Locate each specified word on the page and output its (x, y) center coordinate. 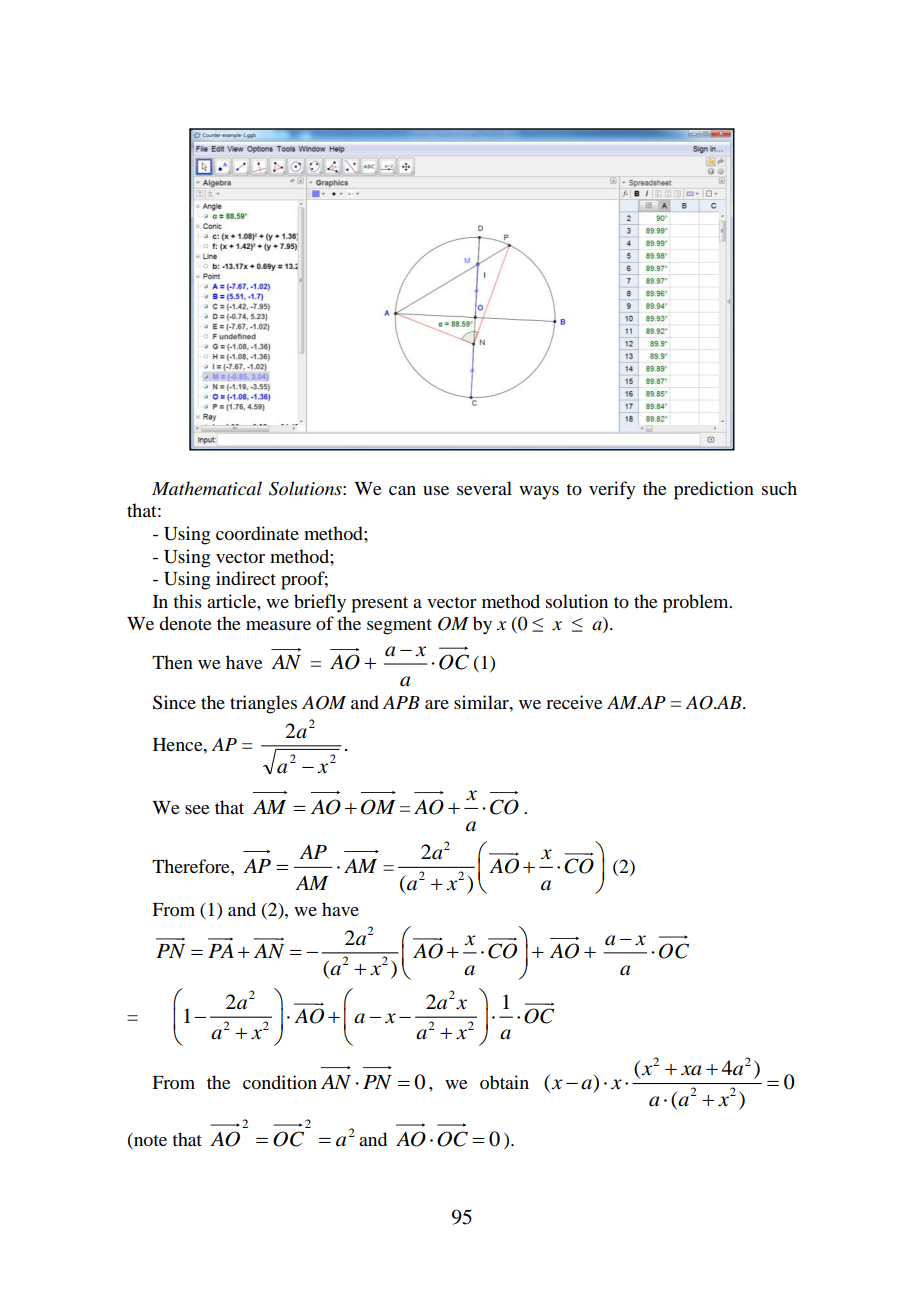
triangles (263, 704)
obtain (504, 1082)
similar (482, 702)
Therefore (192, 866)
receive (574, 702)
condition (280, 1082)
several (484, 488)
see (197, 809)
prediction (714, 490)
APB (401, 702)
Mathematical (207, 488)
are (437, 704)
